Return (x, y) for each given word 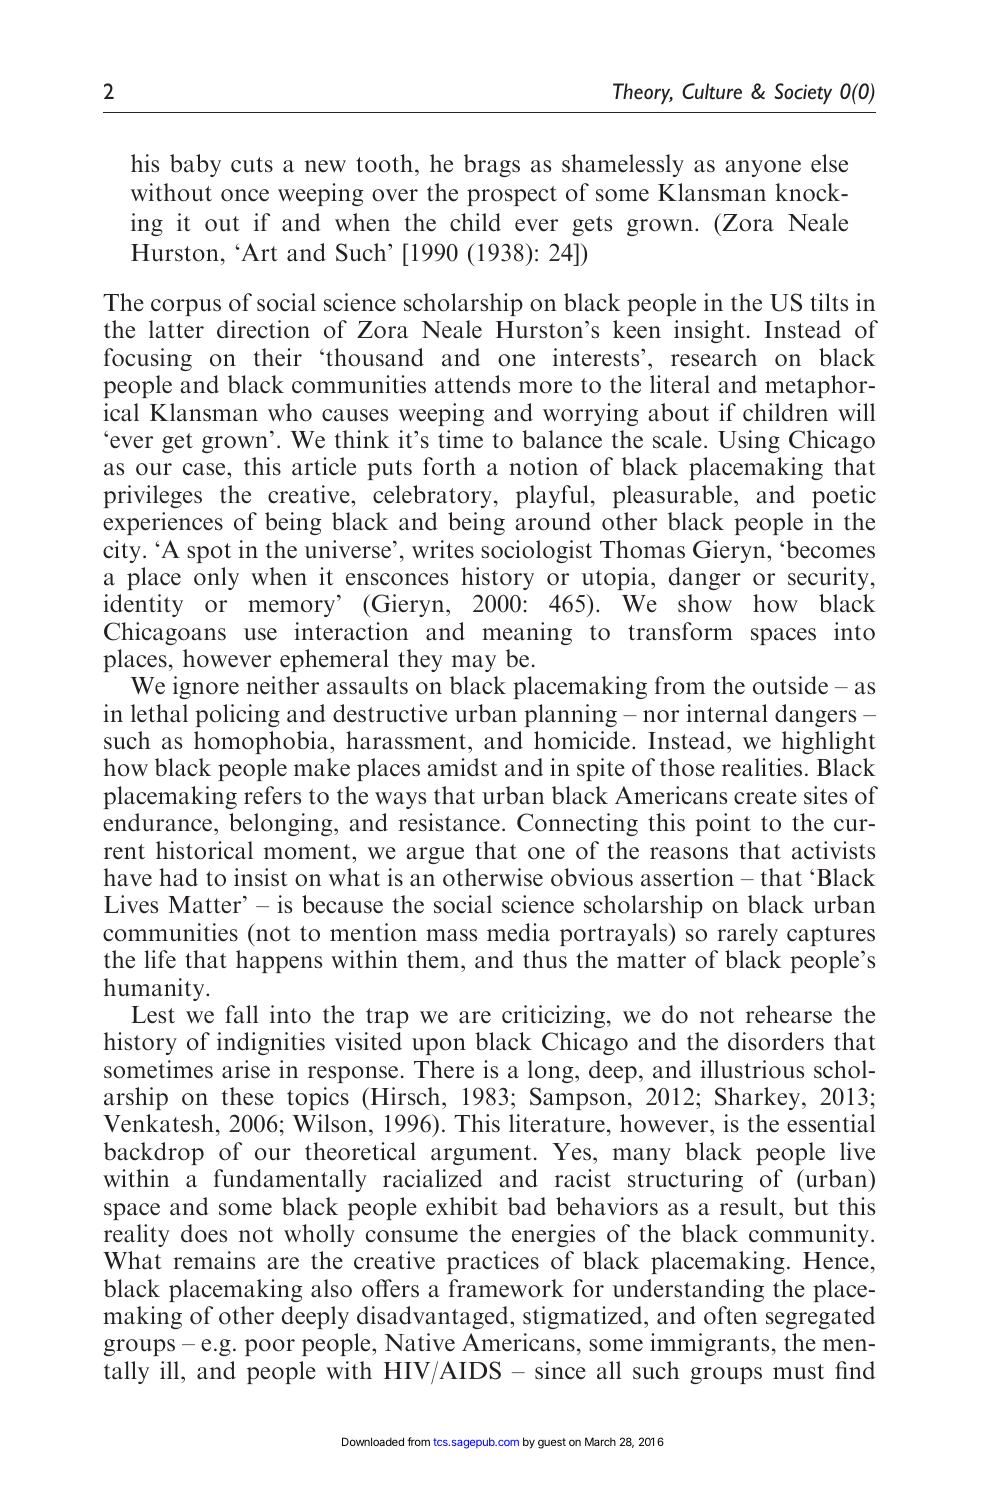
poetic (844, 496)
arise (246, 1069)
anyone (763, 168)
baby (195, 165)
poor (270, 1347)
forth (449, 466)
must (798, 1372)
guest (552, 1443)
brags (492, 165)
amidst (462, 767)
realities (762, 767)
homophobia (262, 742)
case (205, 469)
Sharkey (759, 1098)
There (444, 1069)
